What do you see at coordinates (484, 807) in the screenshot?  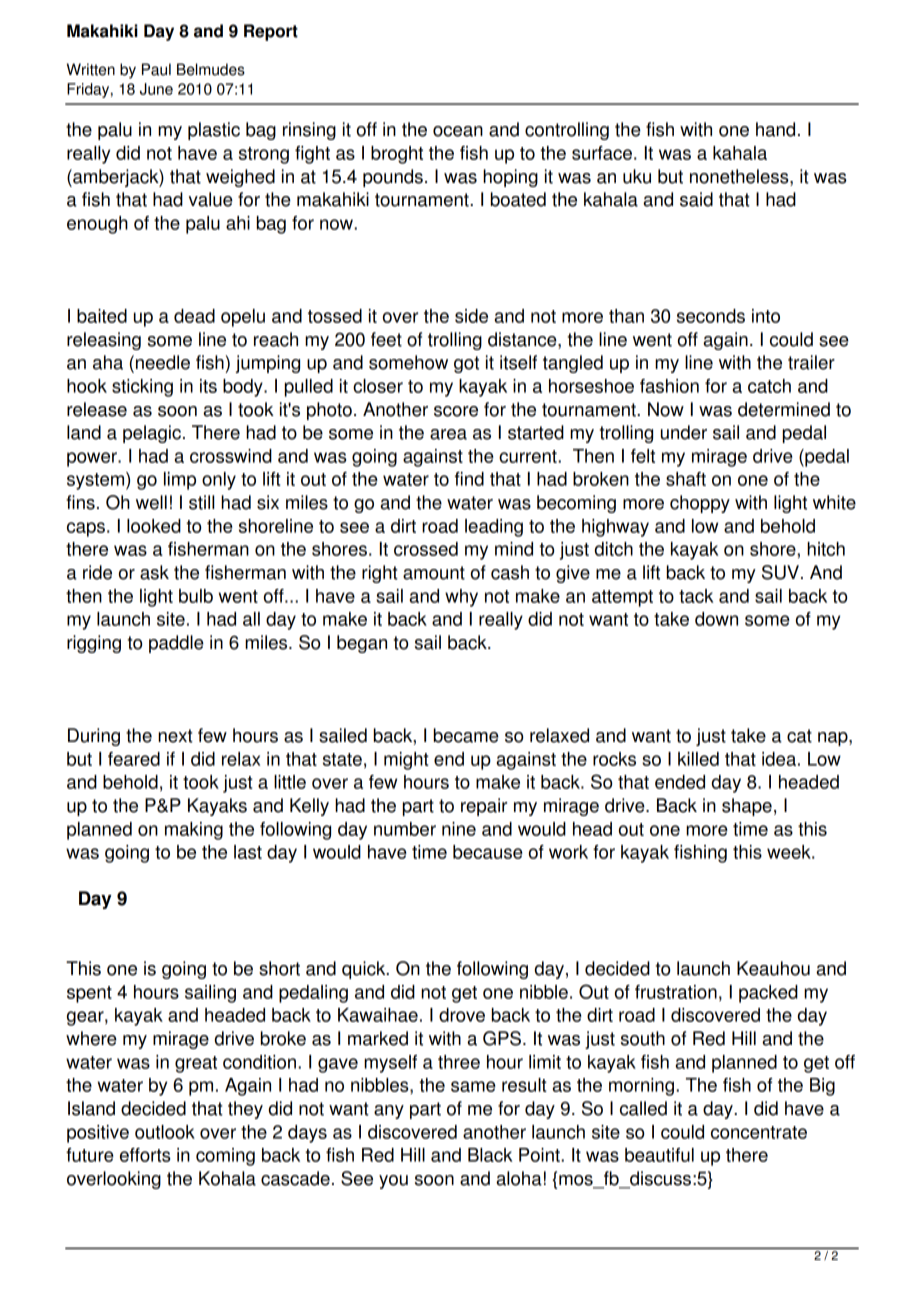 I see `repair` at bounding box center [484, 807].
